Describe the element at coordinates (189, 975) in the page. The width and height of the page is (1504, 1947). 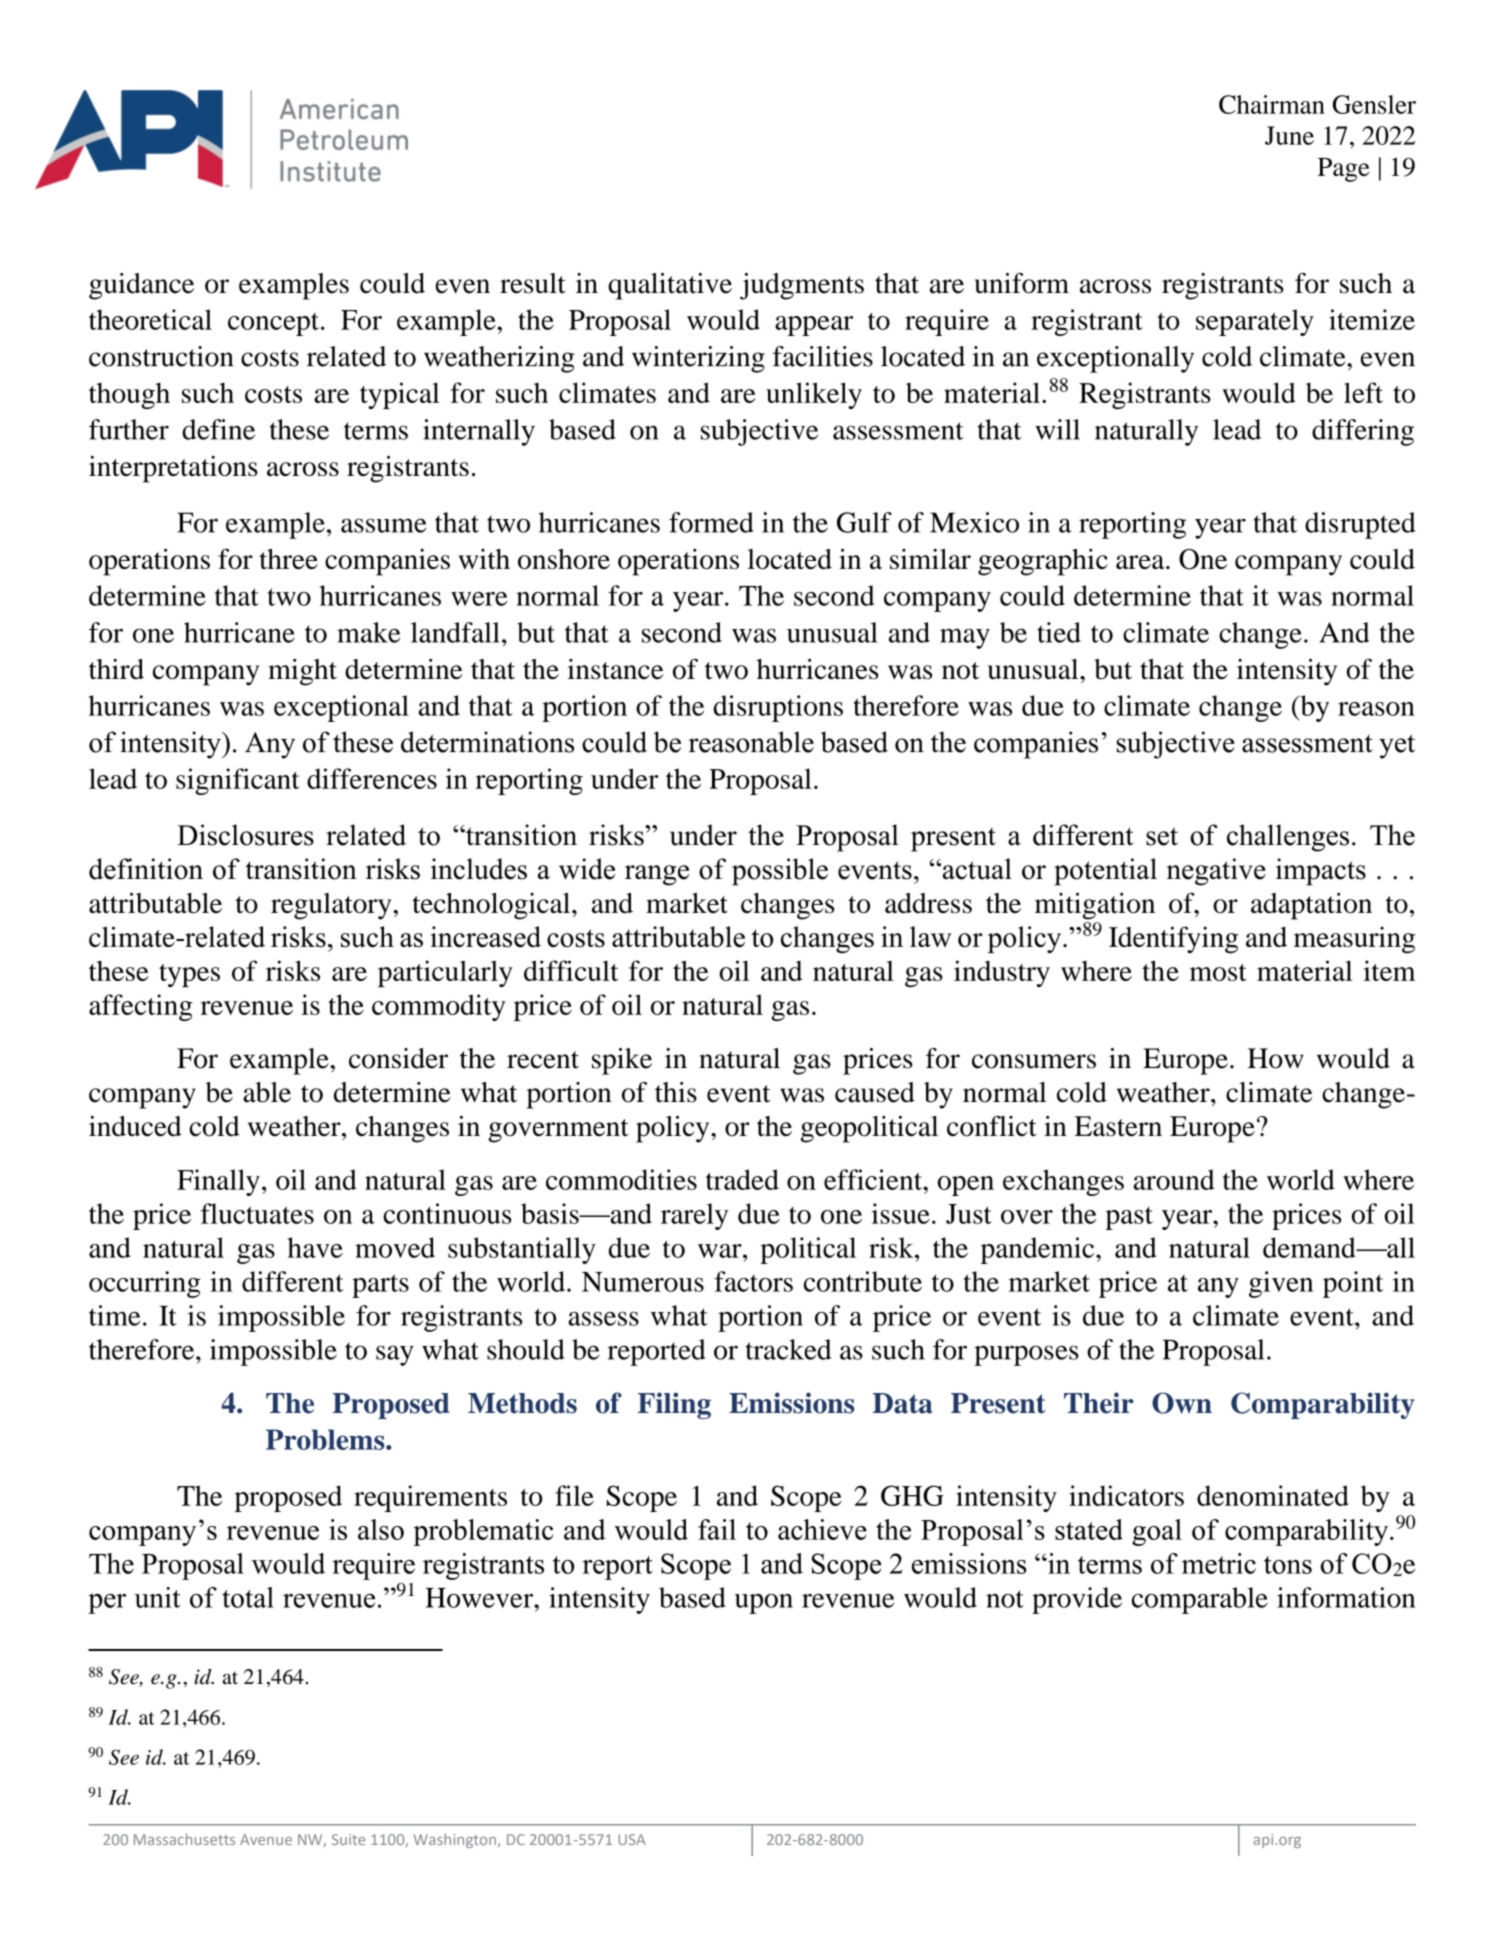
I see `types` at that location.
